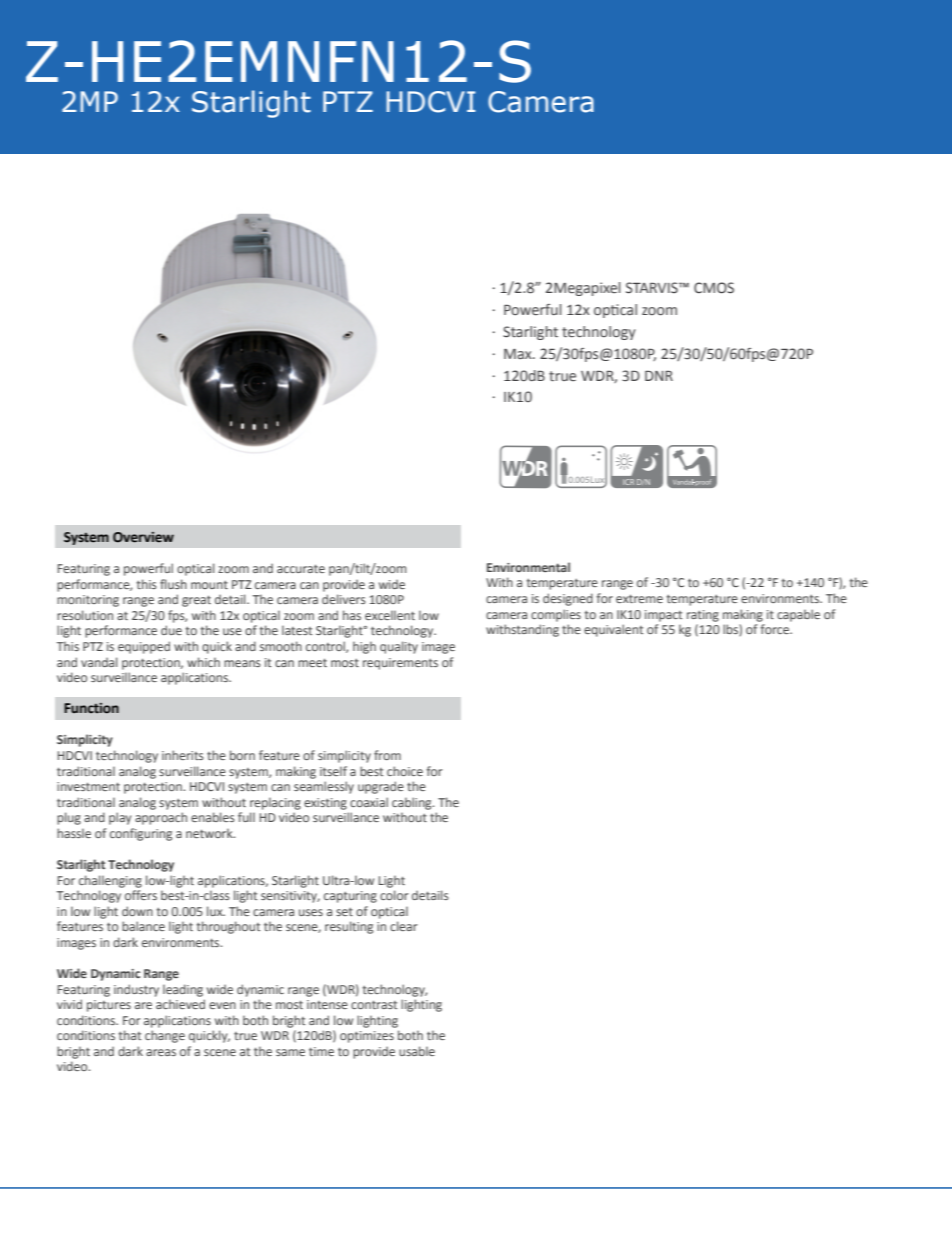  I want to click on Overview, so click(143, 537).
